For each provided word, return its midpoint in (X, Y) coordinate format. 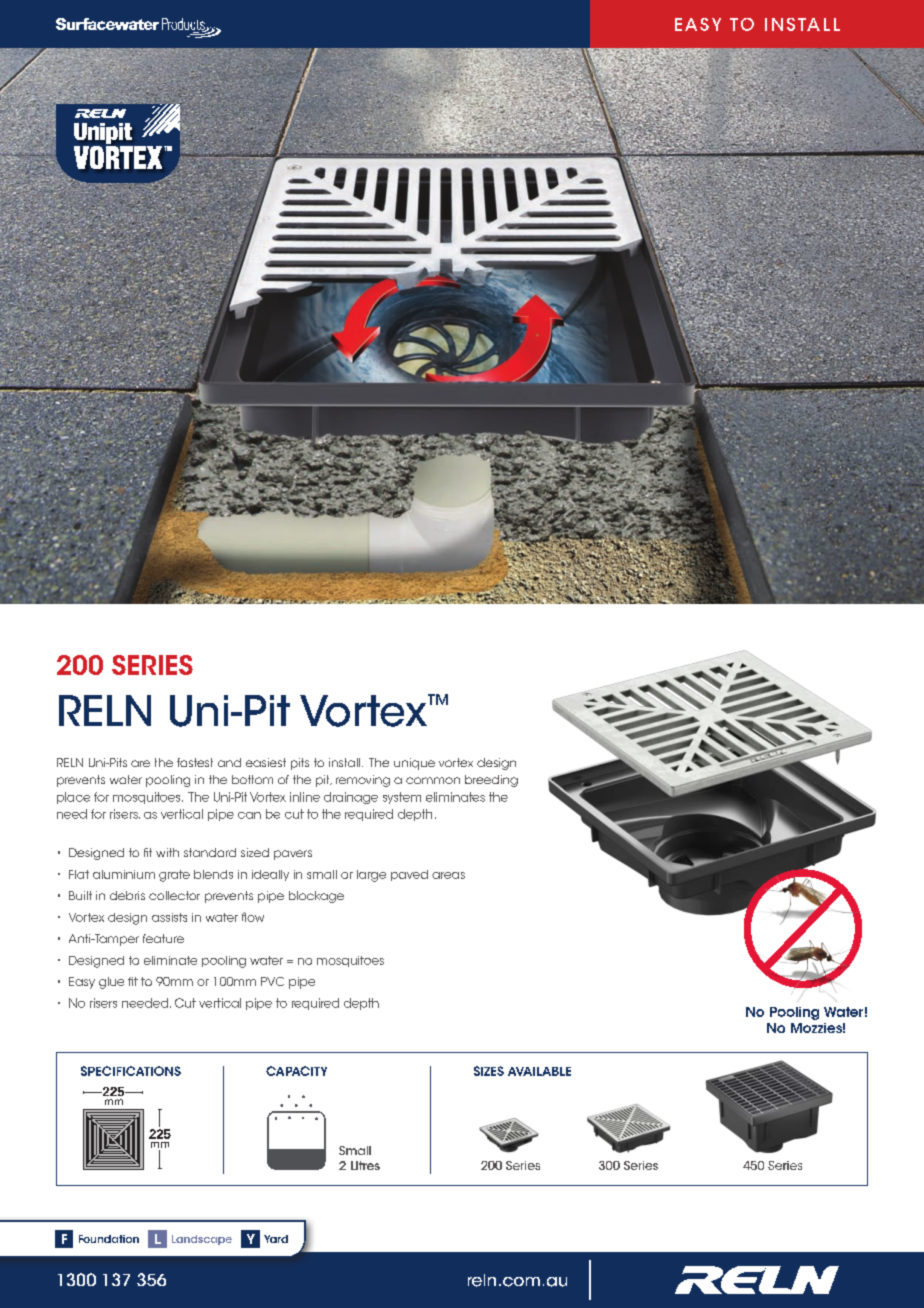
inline (305, 797)
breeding (491, 781)
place (73, 798)
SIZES (489, 1071)
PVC (272, 981)
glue (111, 983)
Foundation (109, 1239)
